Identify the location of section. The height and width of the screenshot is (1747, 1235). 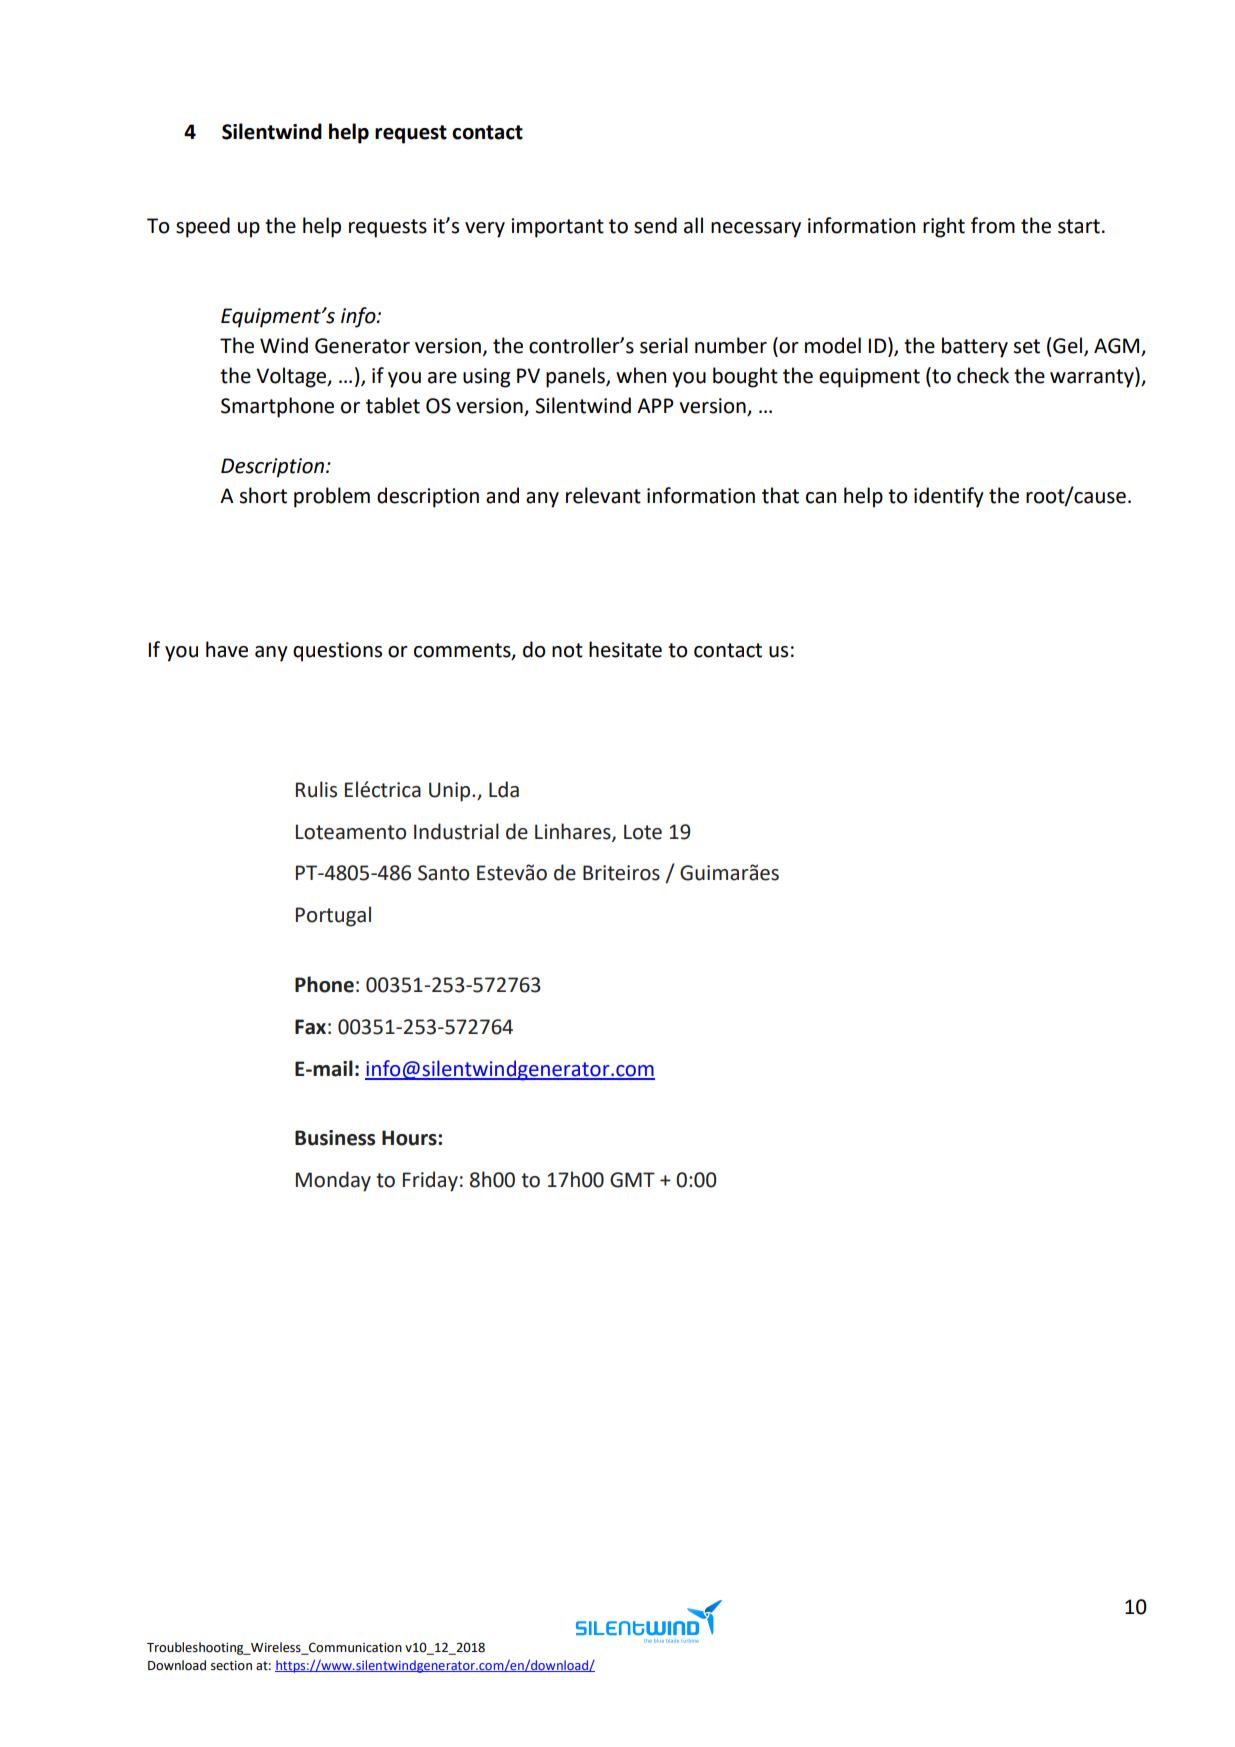
(231, 1665).
